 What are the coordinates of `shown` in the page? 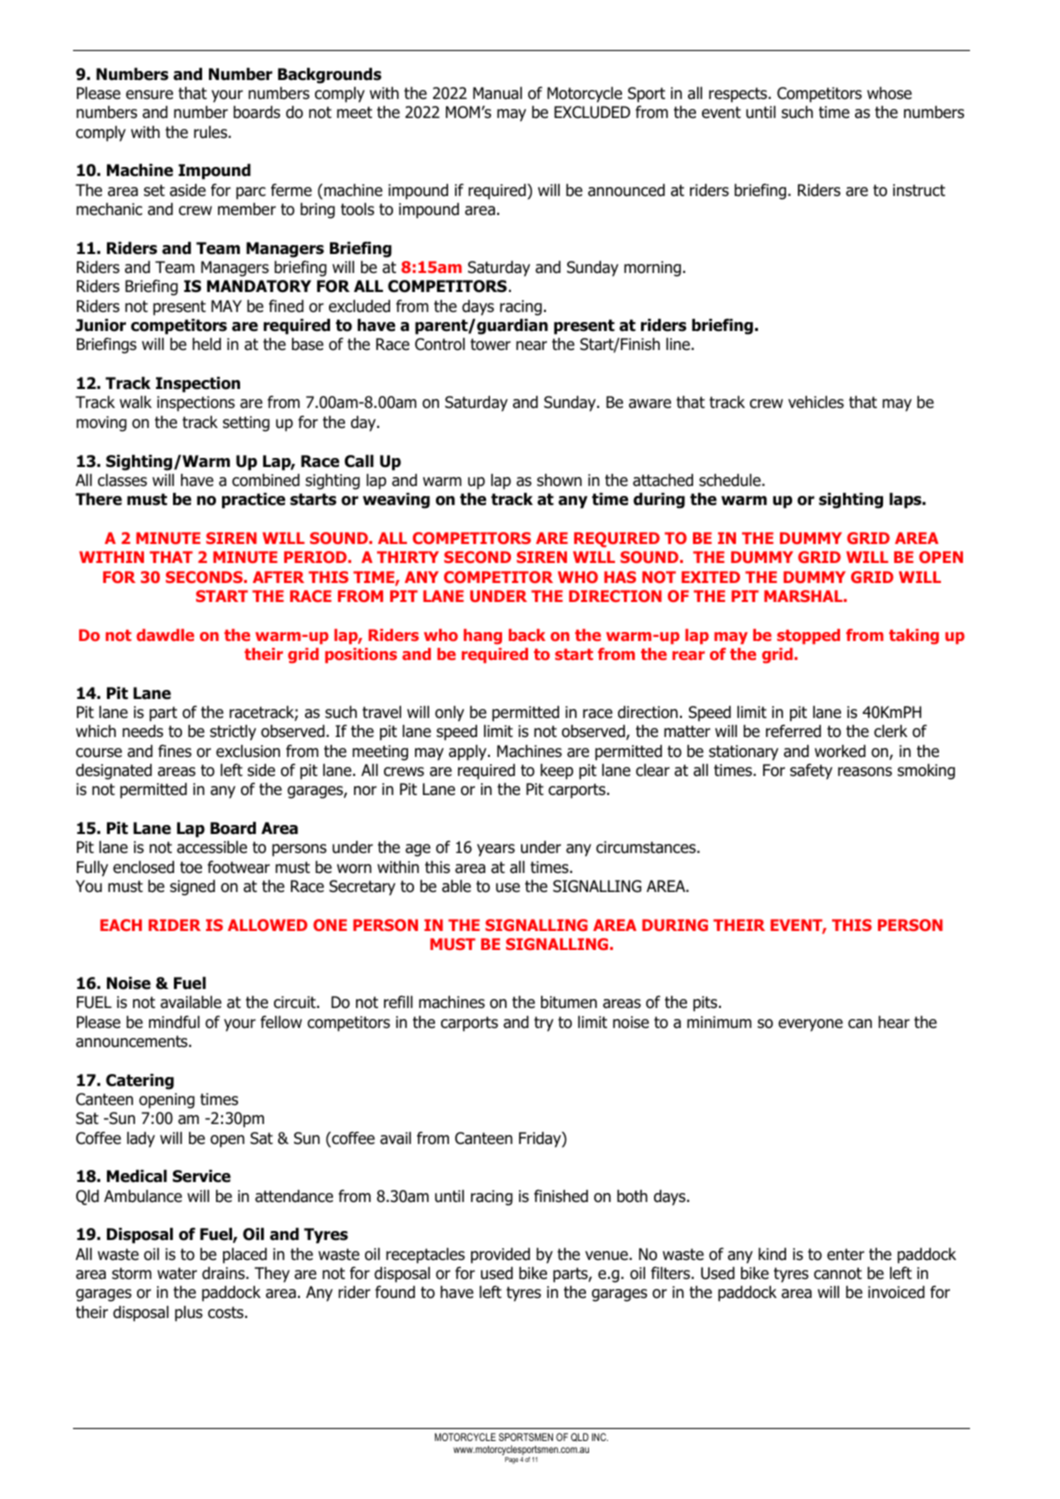 It's located at (559, 480).
